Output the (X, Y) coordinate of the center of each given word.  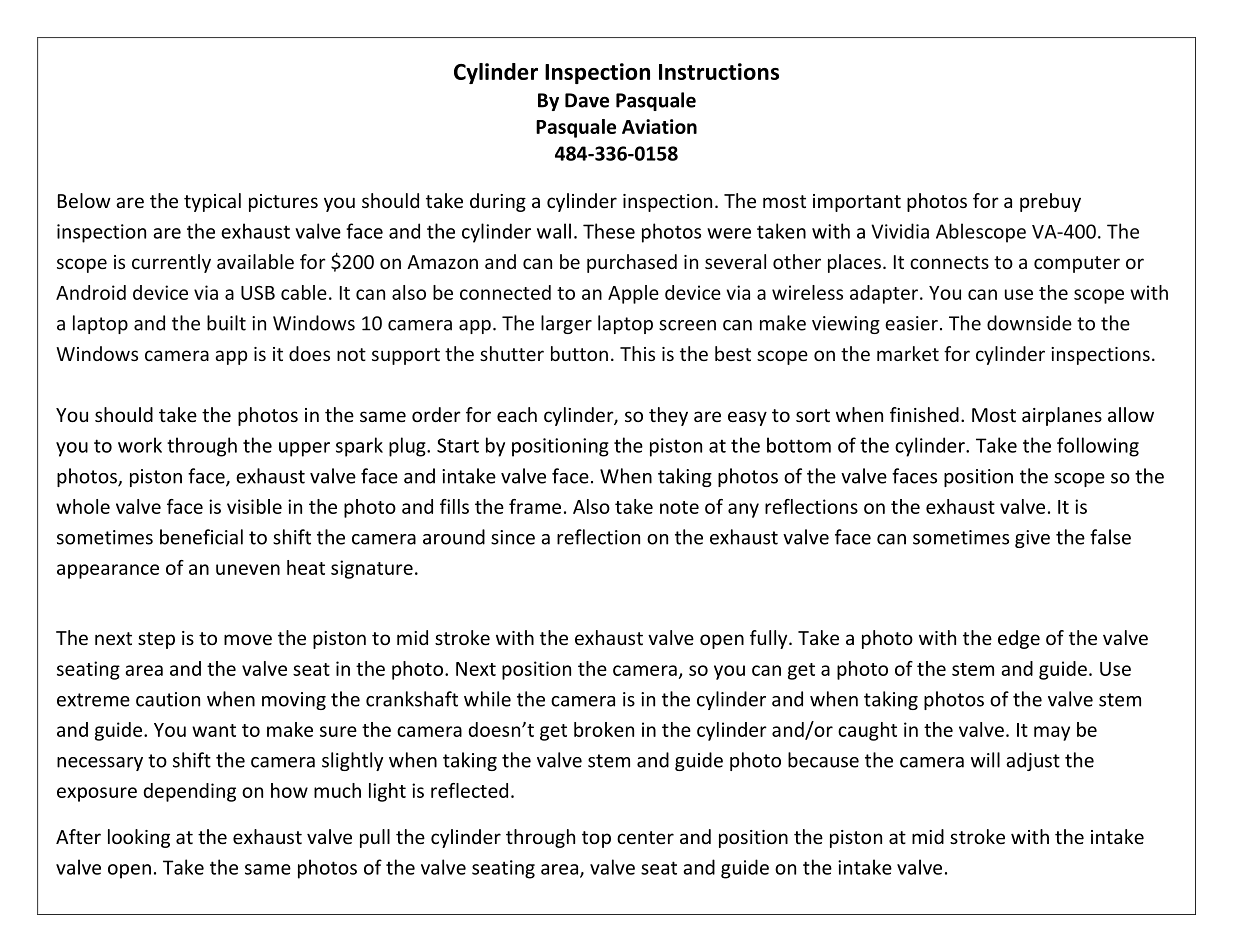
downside (1029, 323)
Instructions (719, 71)
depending (189, 792)
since (513, 537)
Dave (587, 100)
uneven (248, 569)
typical (212, 202)
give (1032, 539)
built (226, 323)
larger (566, 324)
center (645, 837)
